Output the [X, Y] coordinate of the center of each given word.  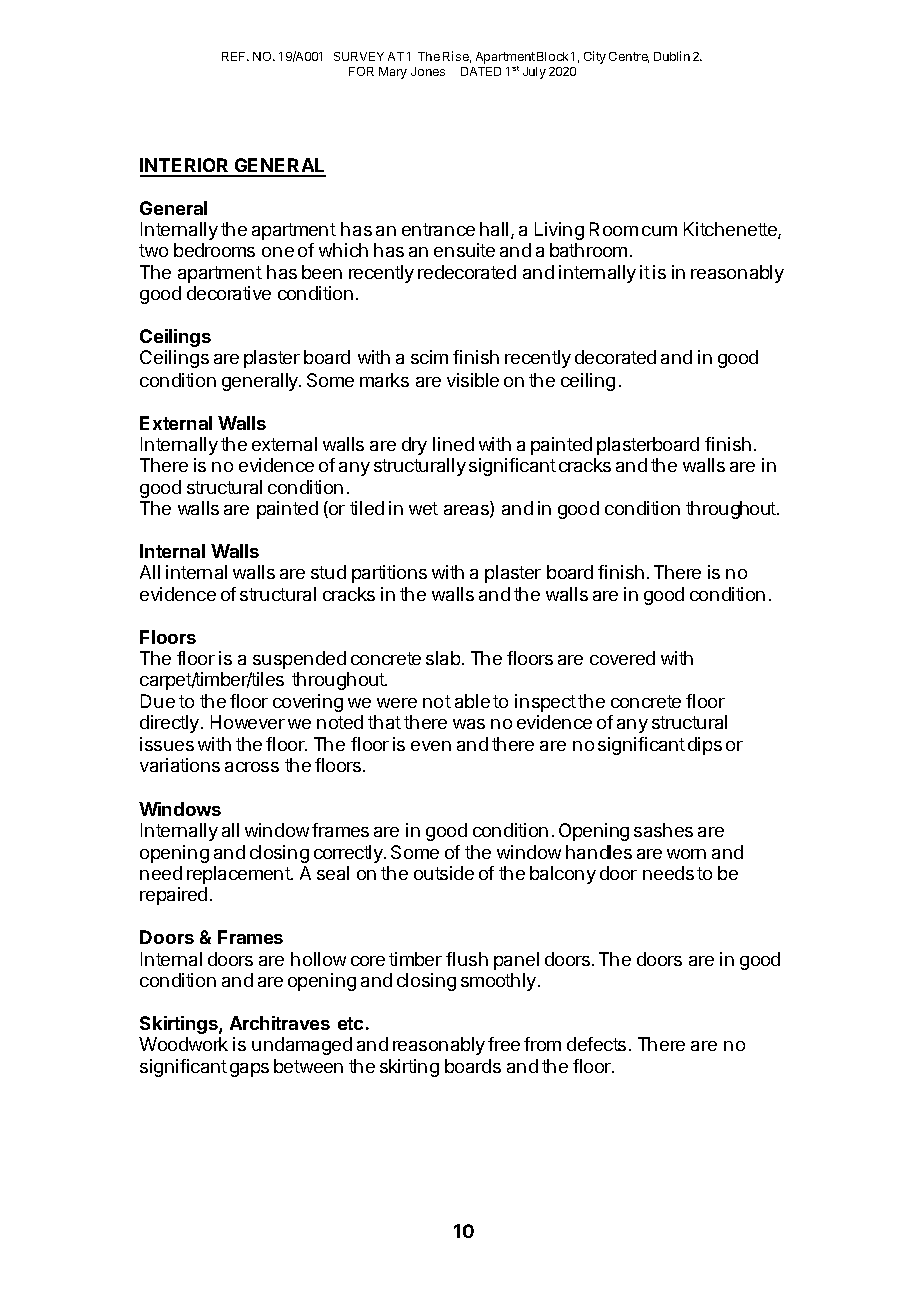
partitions [389, 574]
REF [235, 56]
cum [659, 231]
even [431, 746]
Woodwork [183, 1044]
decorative [229, 293]
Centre [629, 57]
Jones [428, 71]
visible [473, 380]
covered [622, 658]
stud [328, 572]
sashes [663, 830]
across [252, 767]
